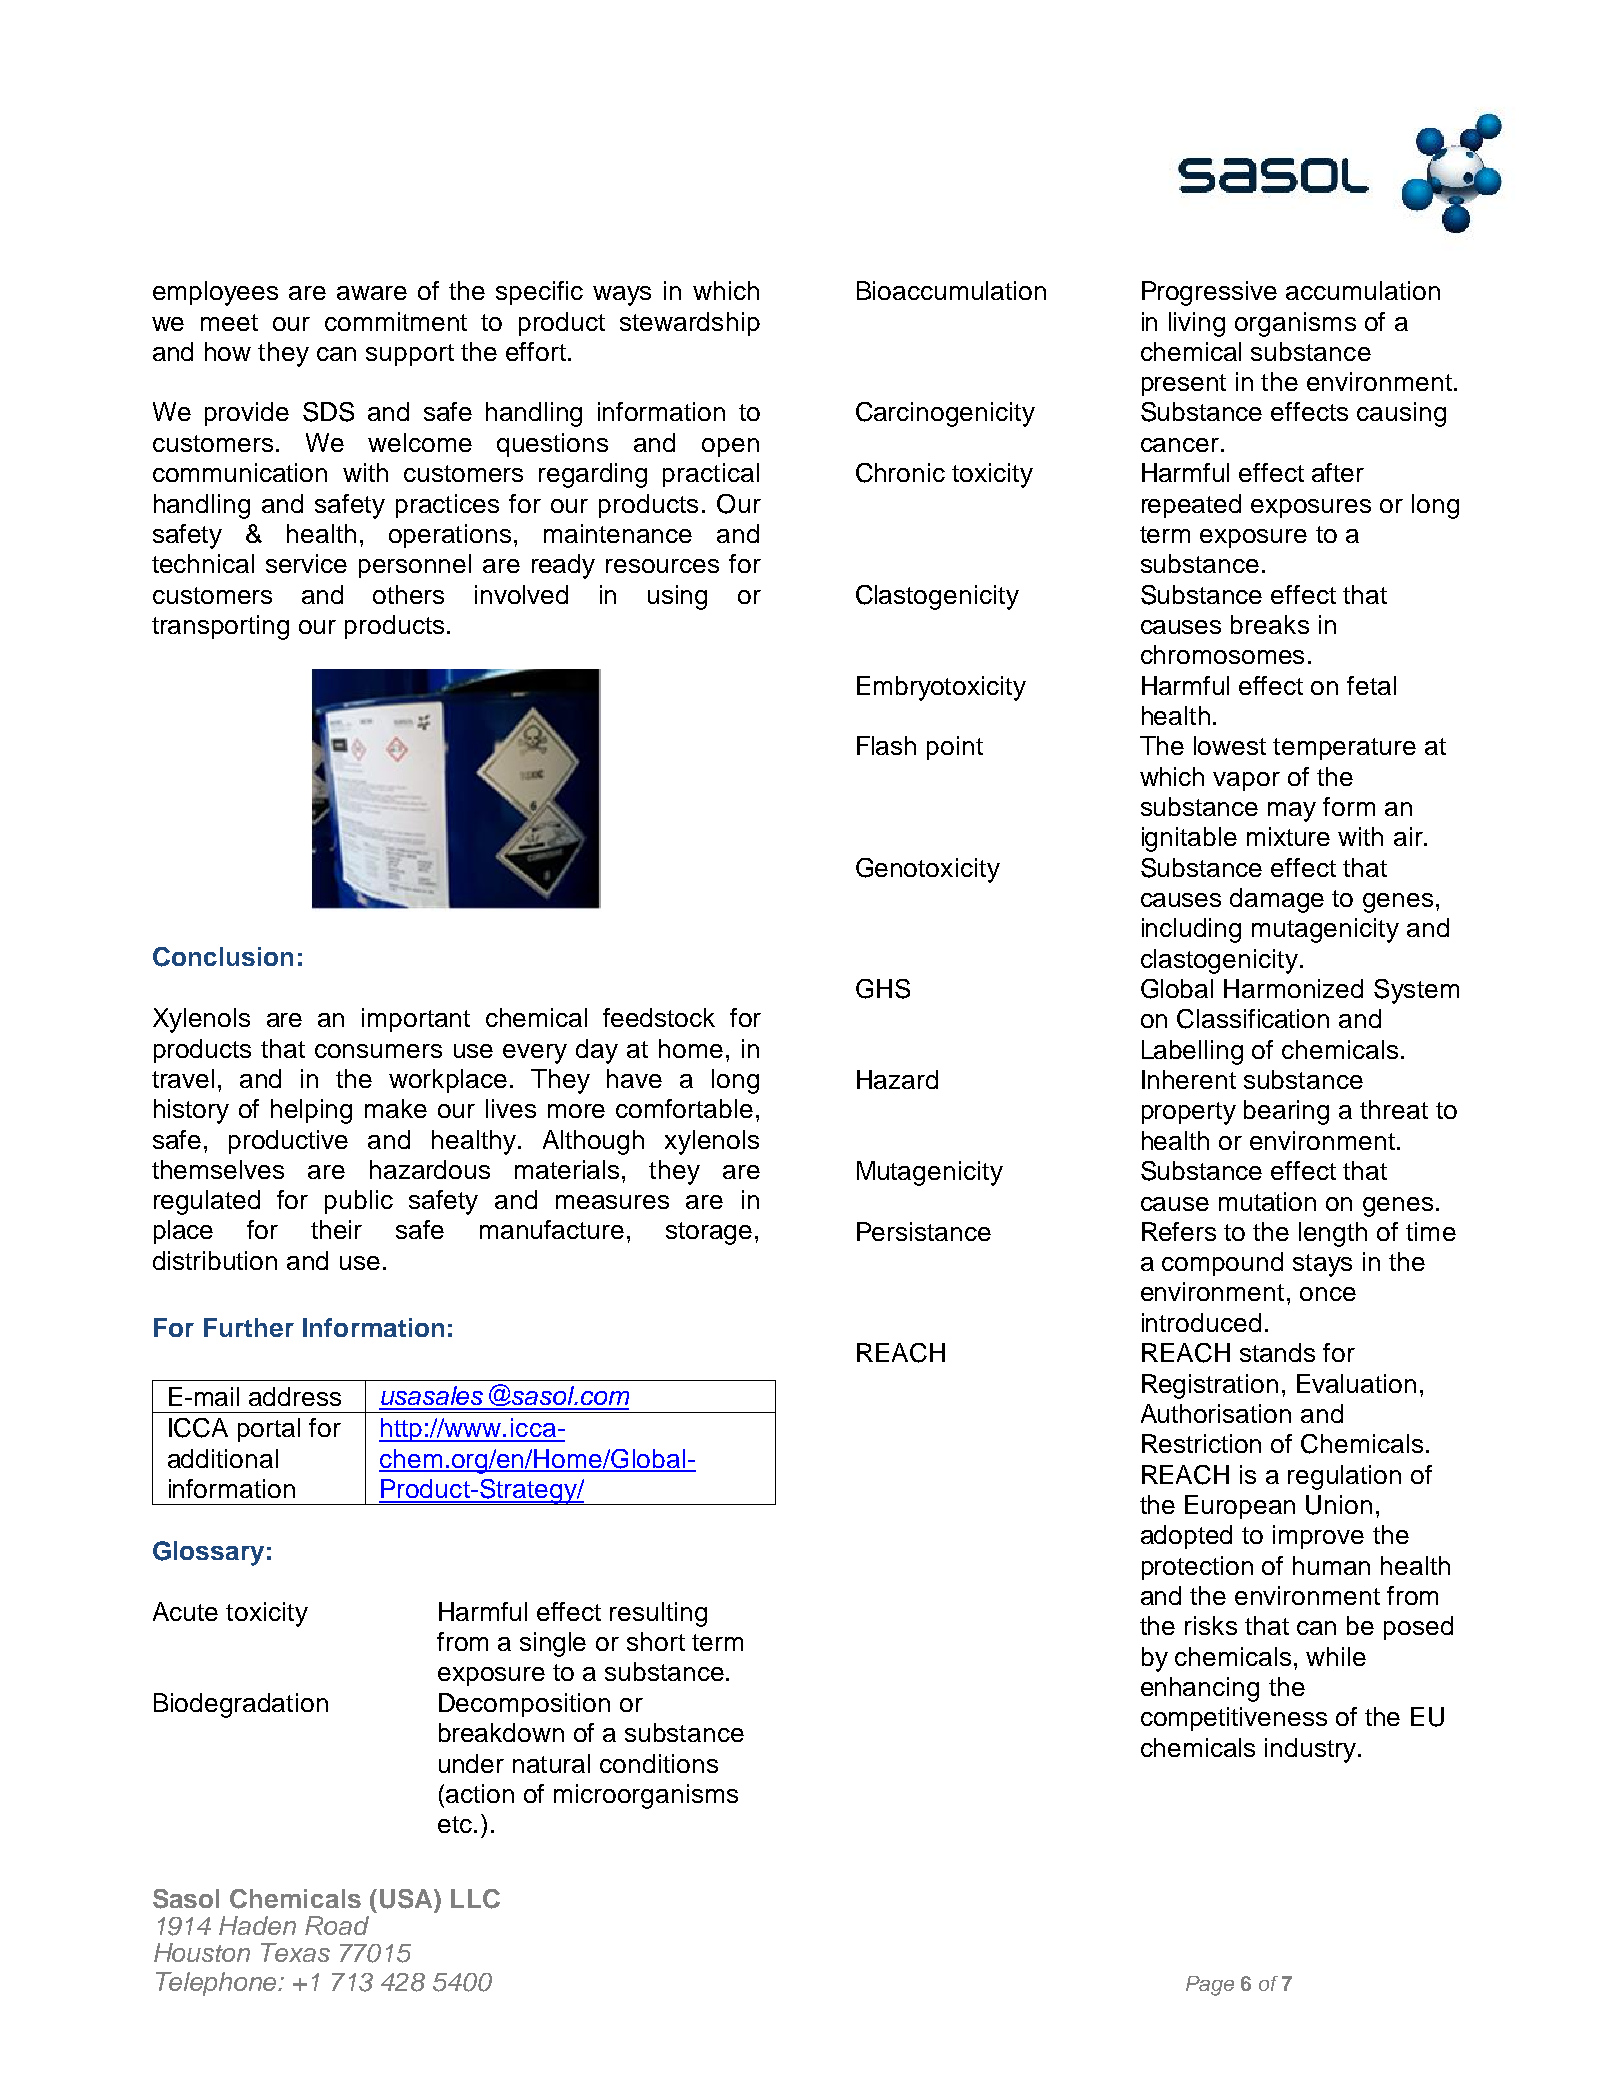  Describe the element at coordinates (311, 1111) in the document. I see `helping` at that location.
